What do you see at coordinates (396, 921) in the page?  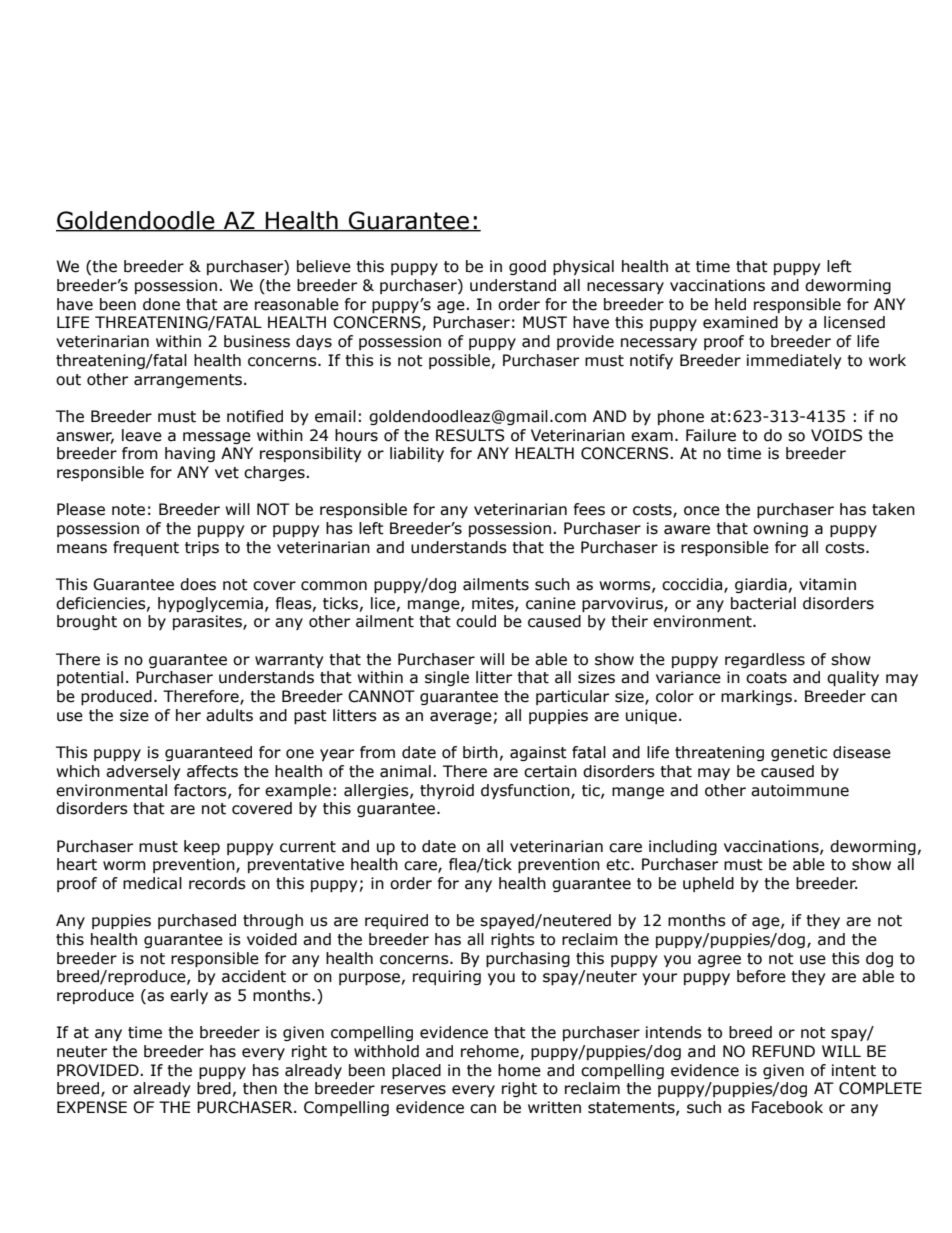 I see `required` at bounding box center [396, 921].
